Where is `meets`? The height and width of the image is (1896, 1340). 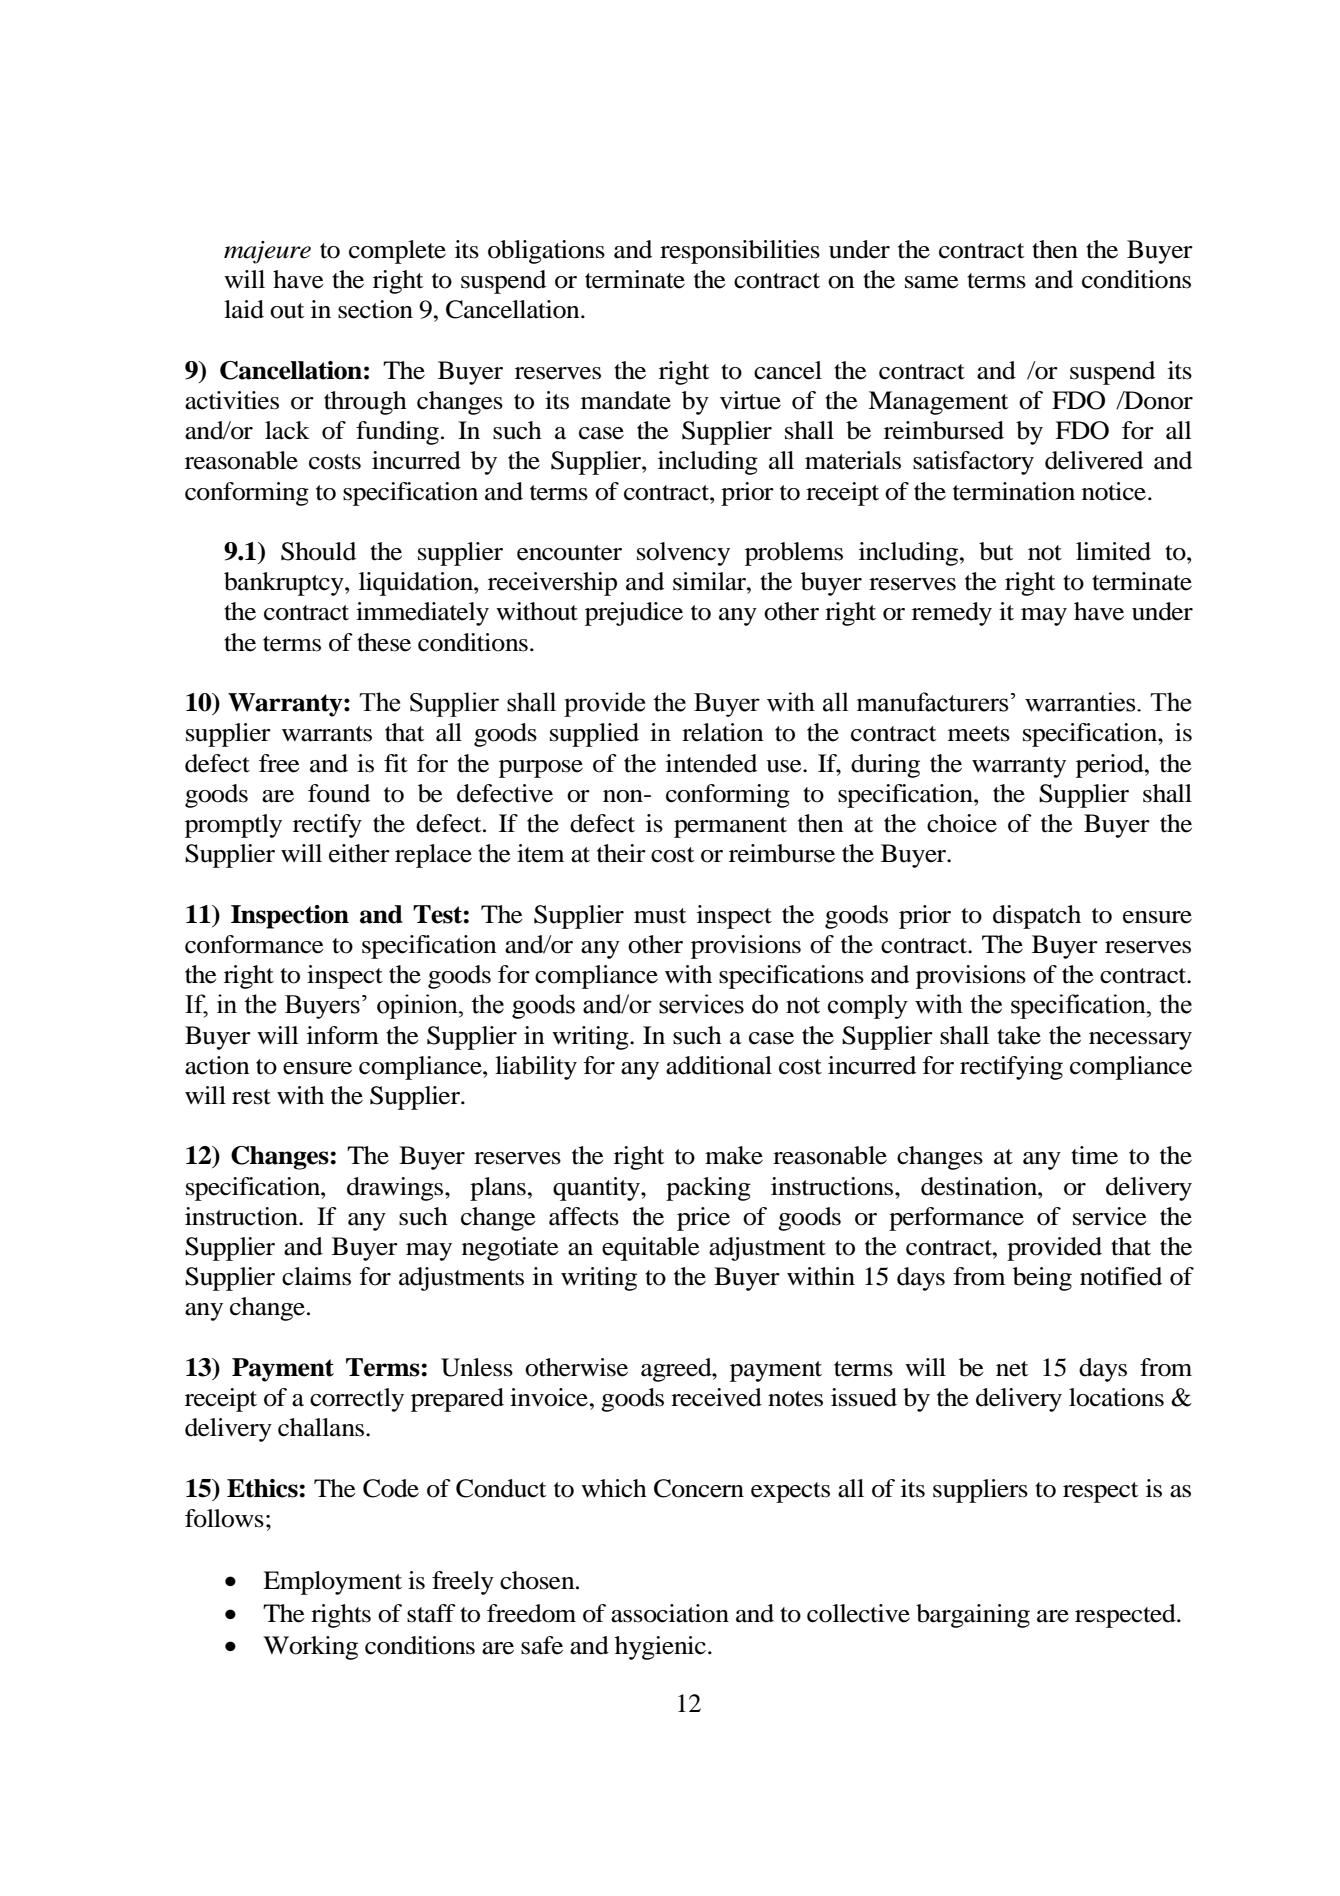
meets is located at coordinates (979, 734).
